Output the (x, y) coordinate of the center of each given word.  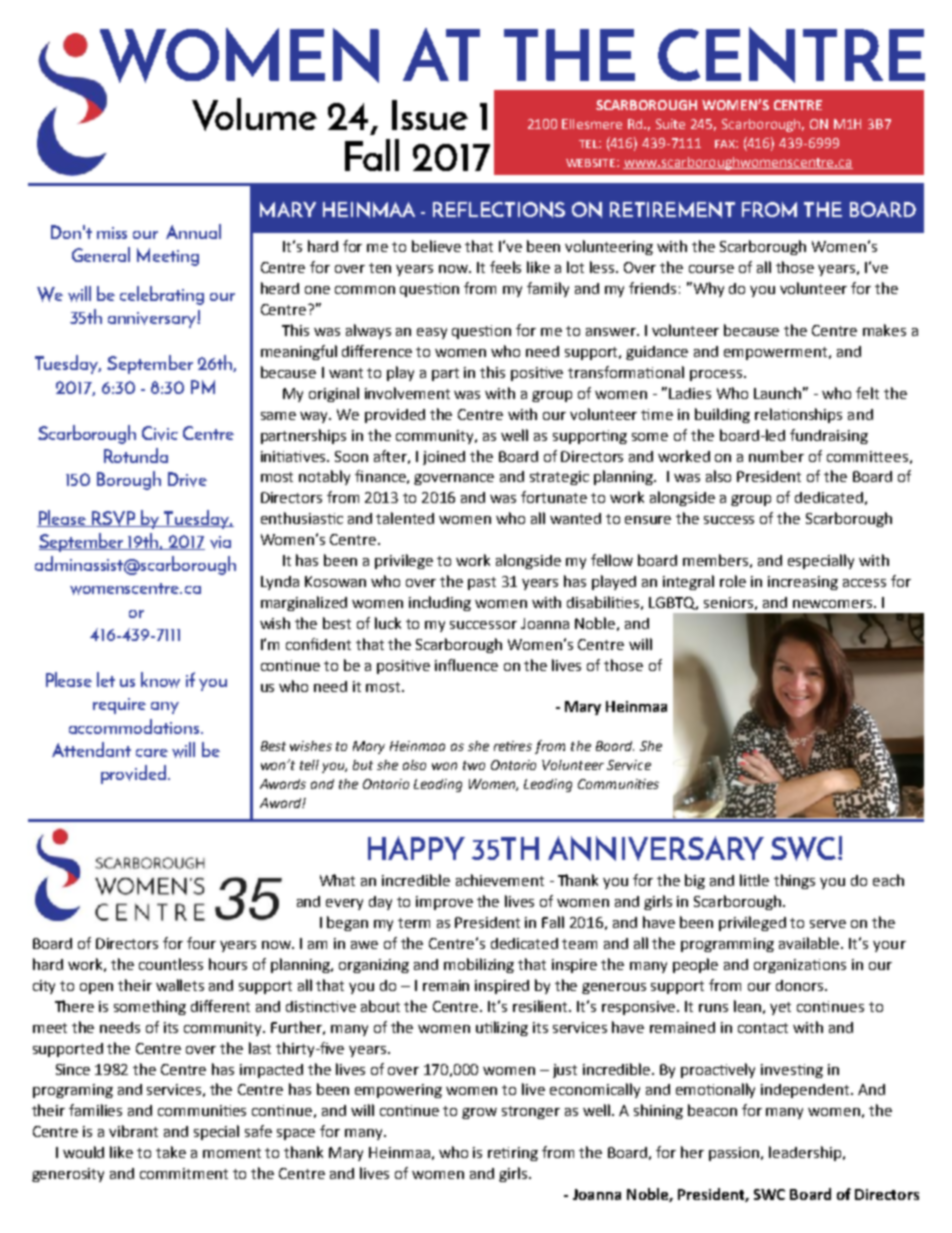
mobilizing (479, 965)
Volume (254, 114)
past (482, 583)
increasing (803, 583)
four (201, 943)
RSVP (114, 519)
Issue (430, 115)
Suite (670, 124)
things (794, 881)
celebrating (162, 295)
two (474, 765)
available (810, 943)
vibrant (133, 1131)
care (152, 753)
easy (432, 333)
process (717, 375)
